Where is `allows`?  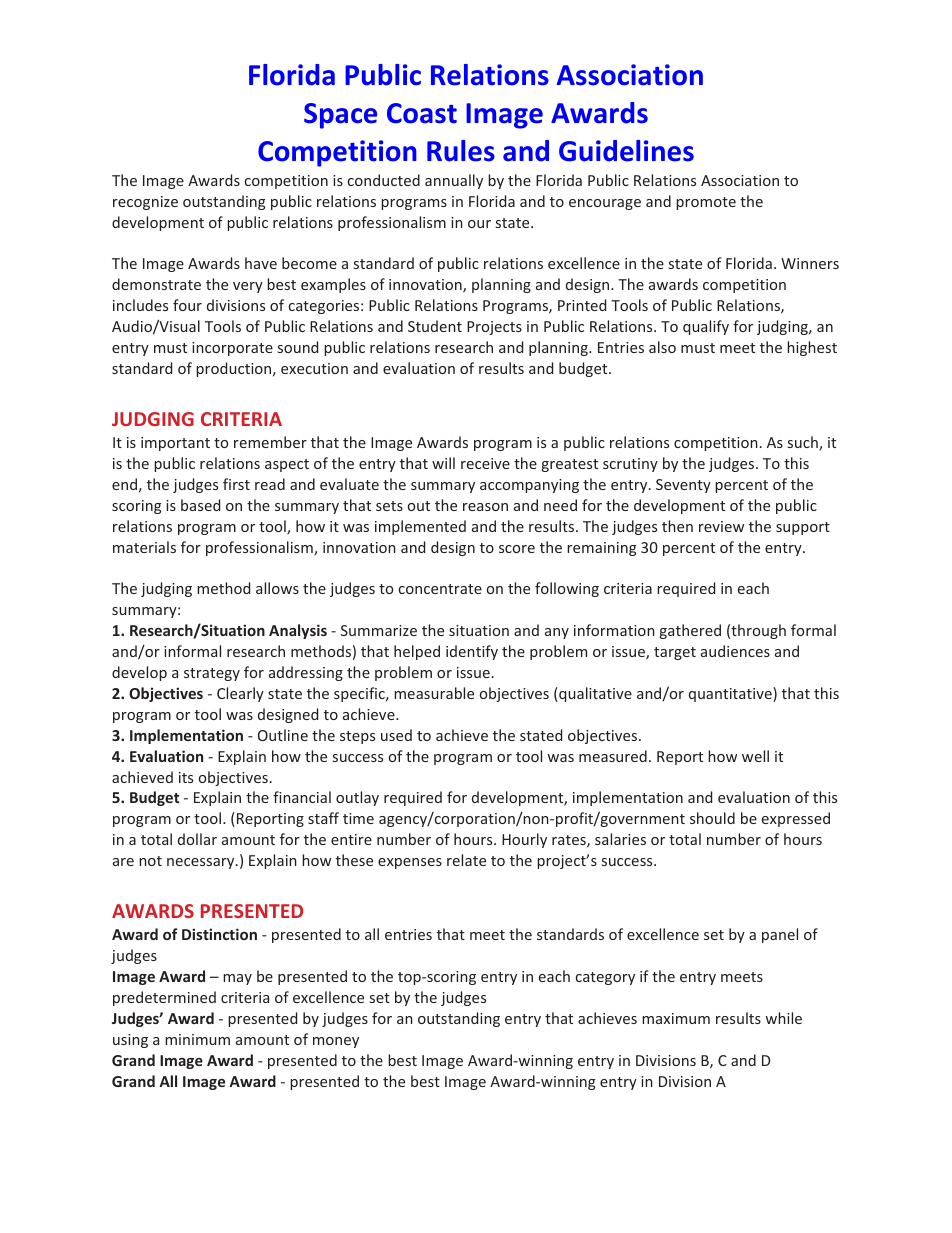
allows is located at coordinates (277, 588).
